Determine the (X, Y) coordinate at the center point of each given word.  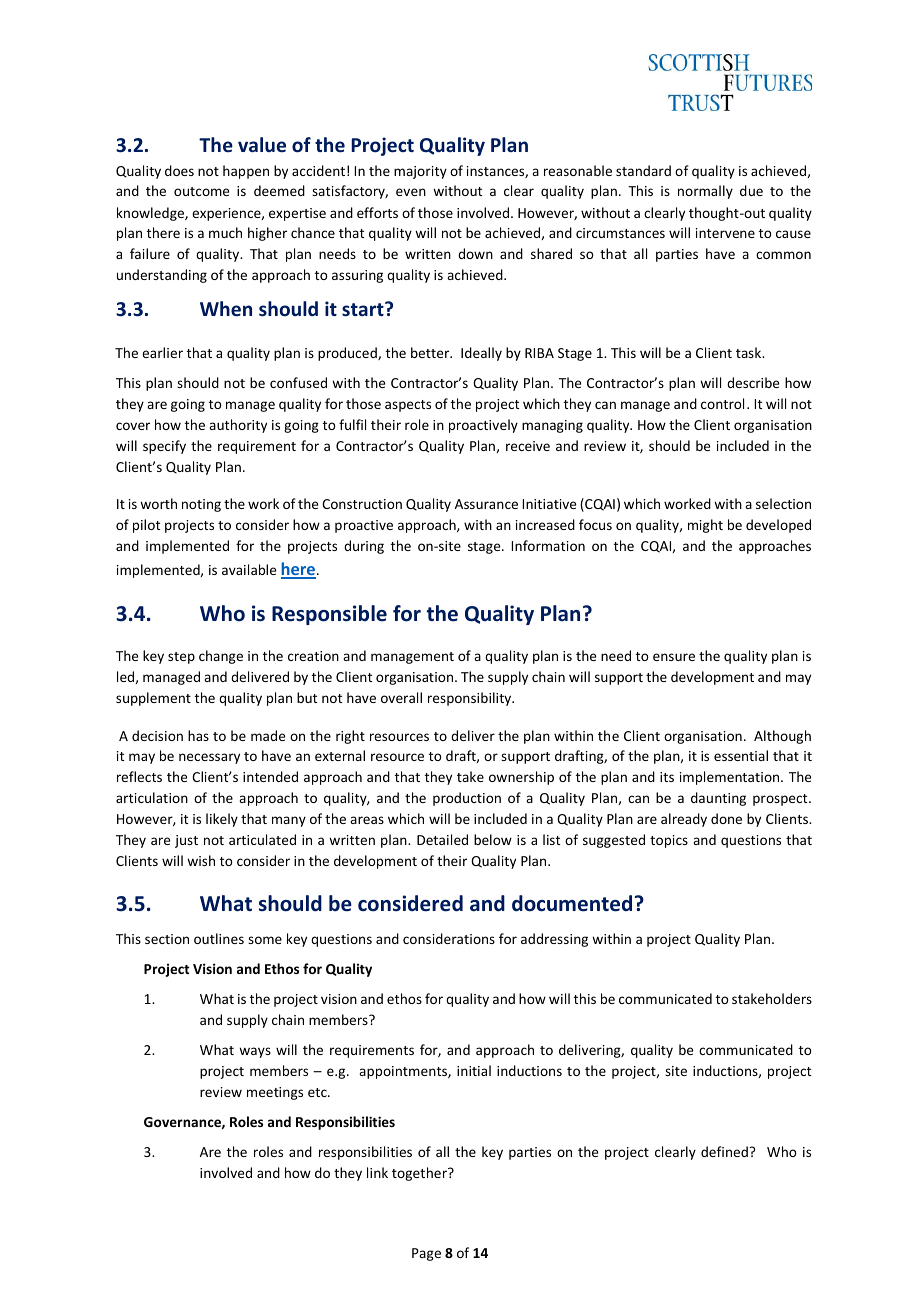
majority (420, 172)
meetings (275, 1093)
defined (724, 1151)
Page (426, 1254)
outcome (201, 191)
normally (705, 192)
